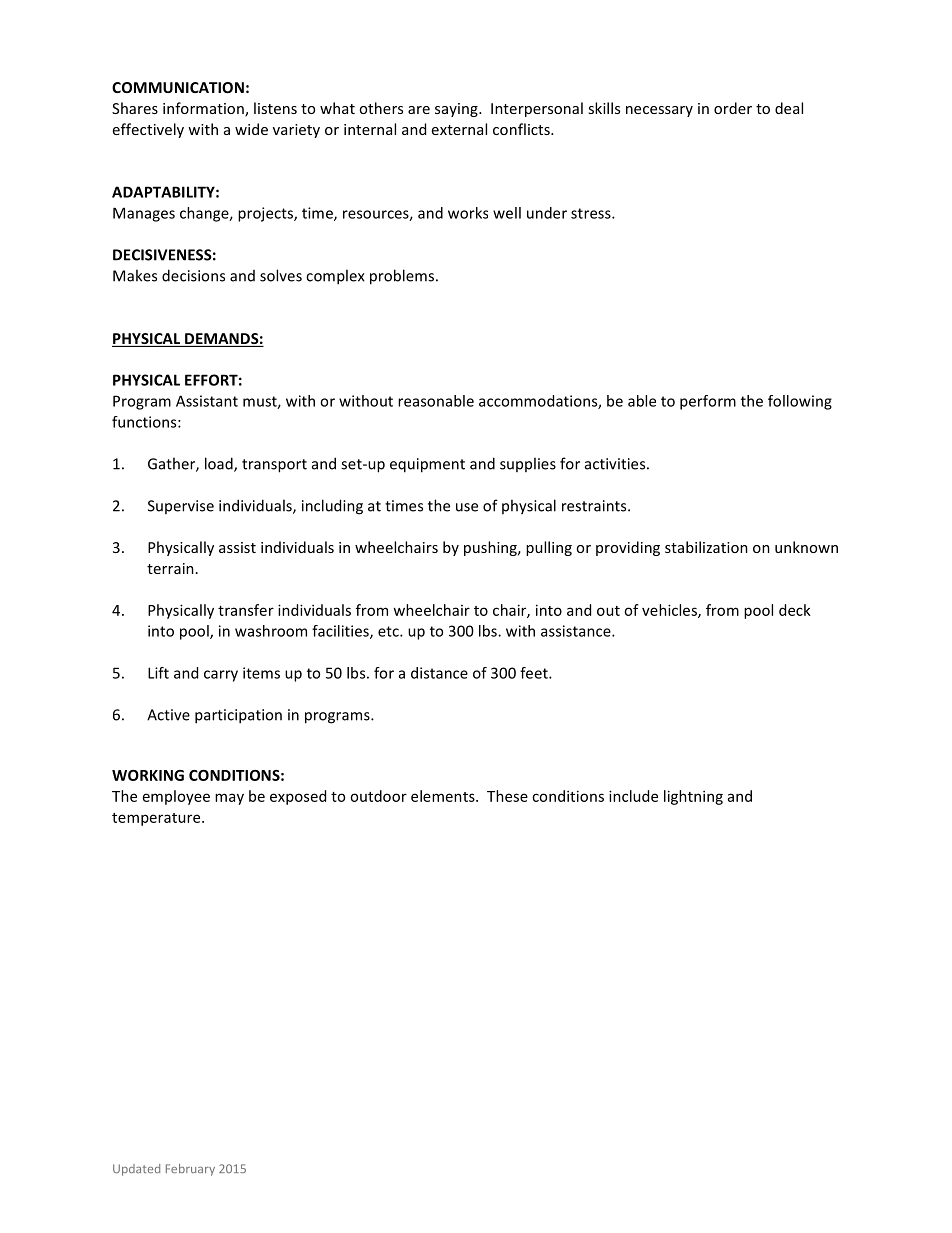  I want to click on transfer, so click(246, 610).
